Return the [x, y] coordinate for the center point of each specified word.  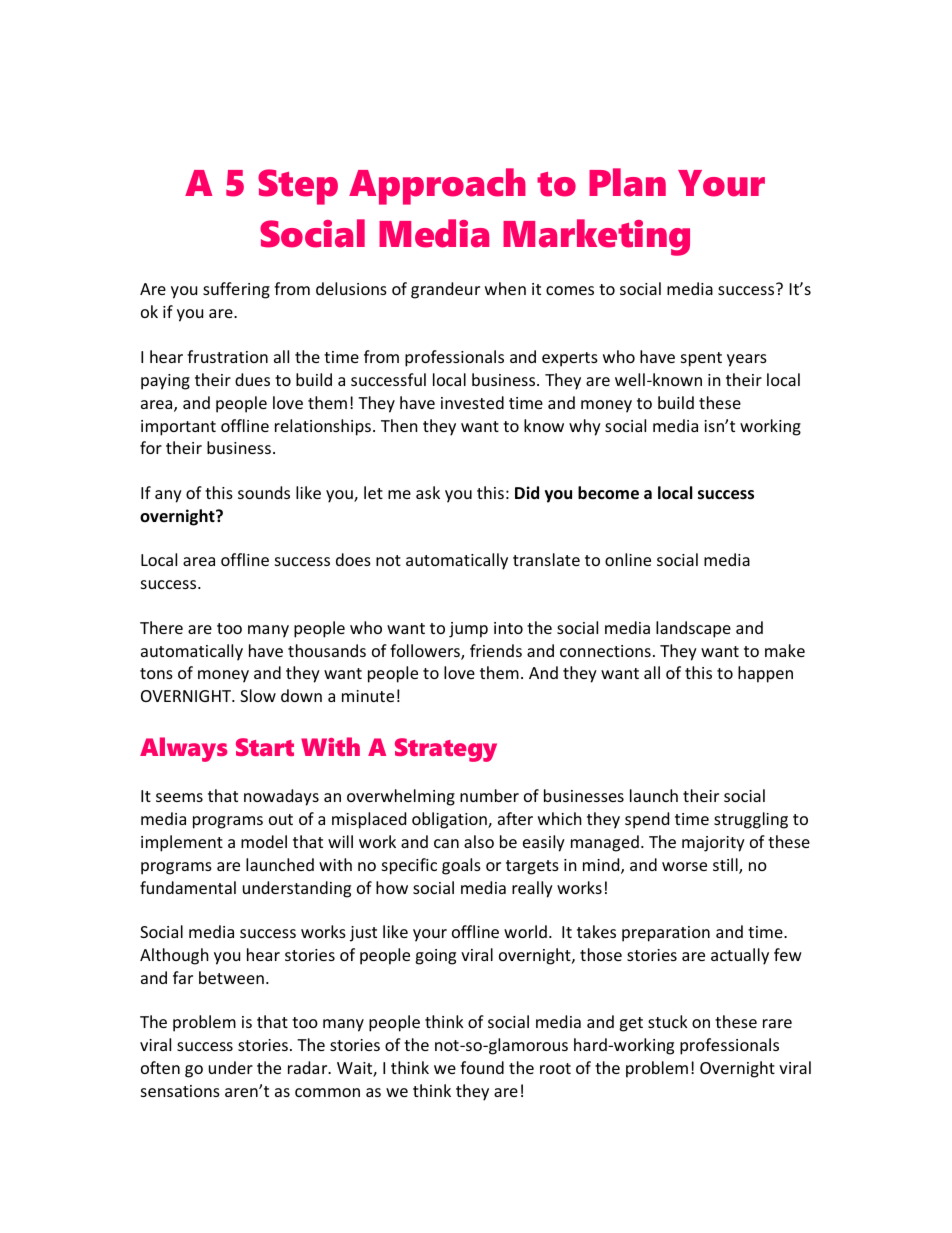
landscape [693, 629]
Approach [437, 186]
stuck [668, 1021]
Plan [627, 182]
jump [468, 630]
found [482, 1067]
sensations [180, 1091]
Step [298, 187]
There [161, 627]
